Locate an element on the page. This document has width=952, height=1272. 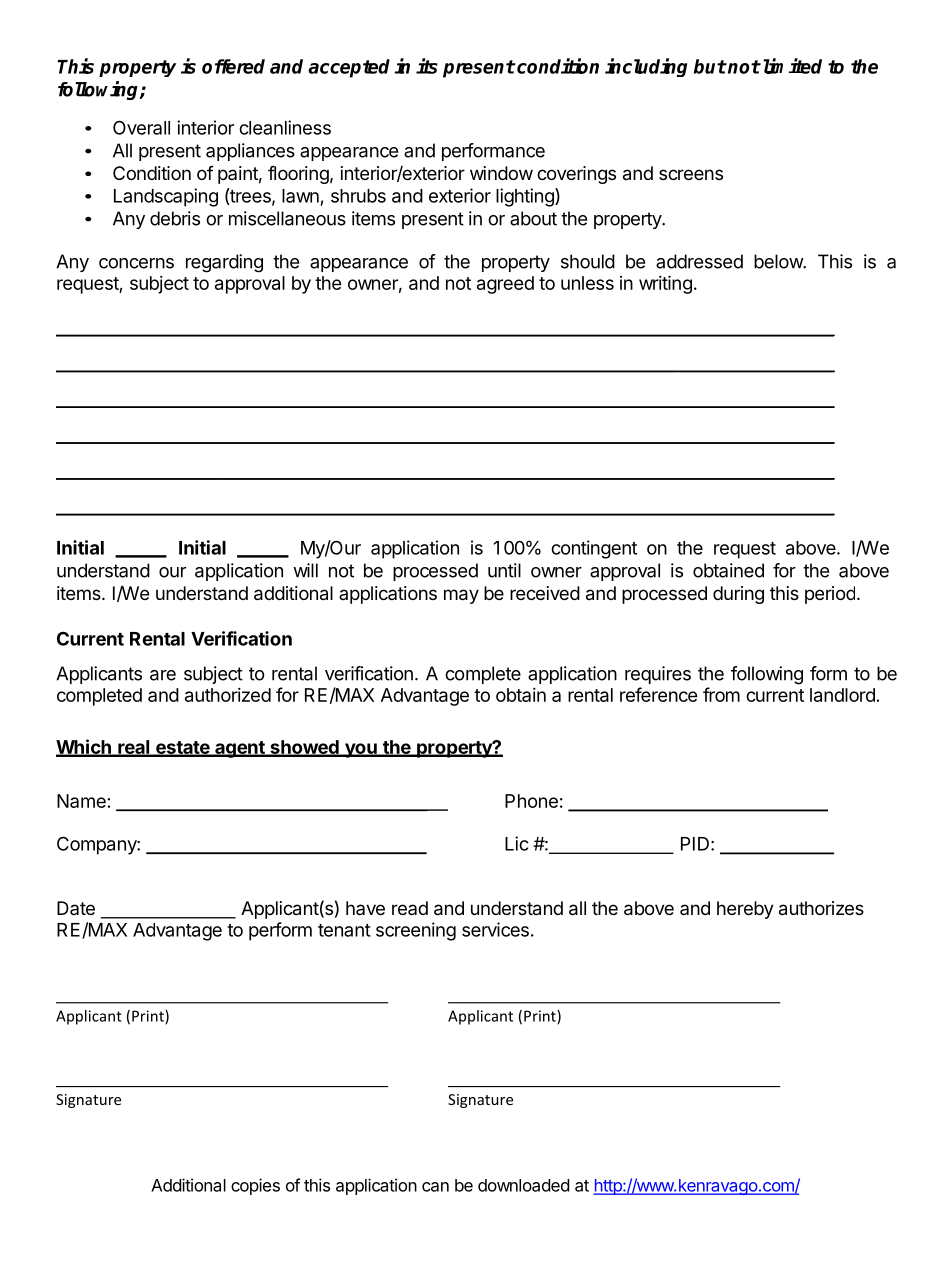
hereby is located at coordinates (745, 910).
